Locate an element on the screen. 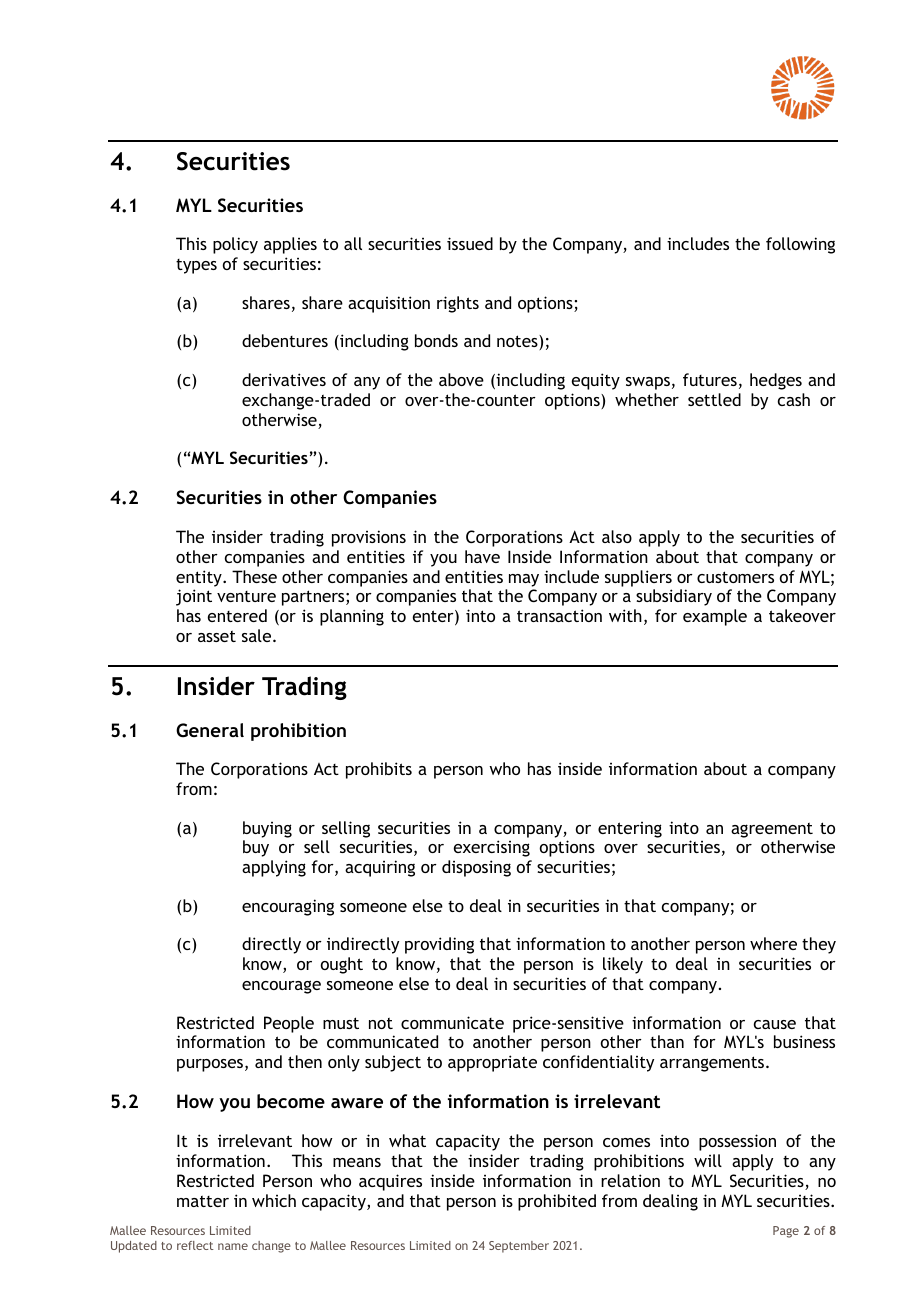 The image size is (924, 1308). where is located at coordinates (773, 943).
